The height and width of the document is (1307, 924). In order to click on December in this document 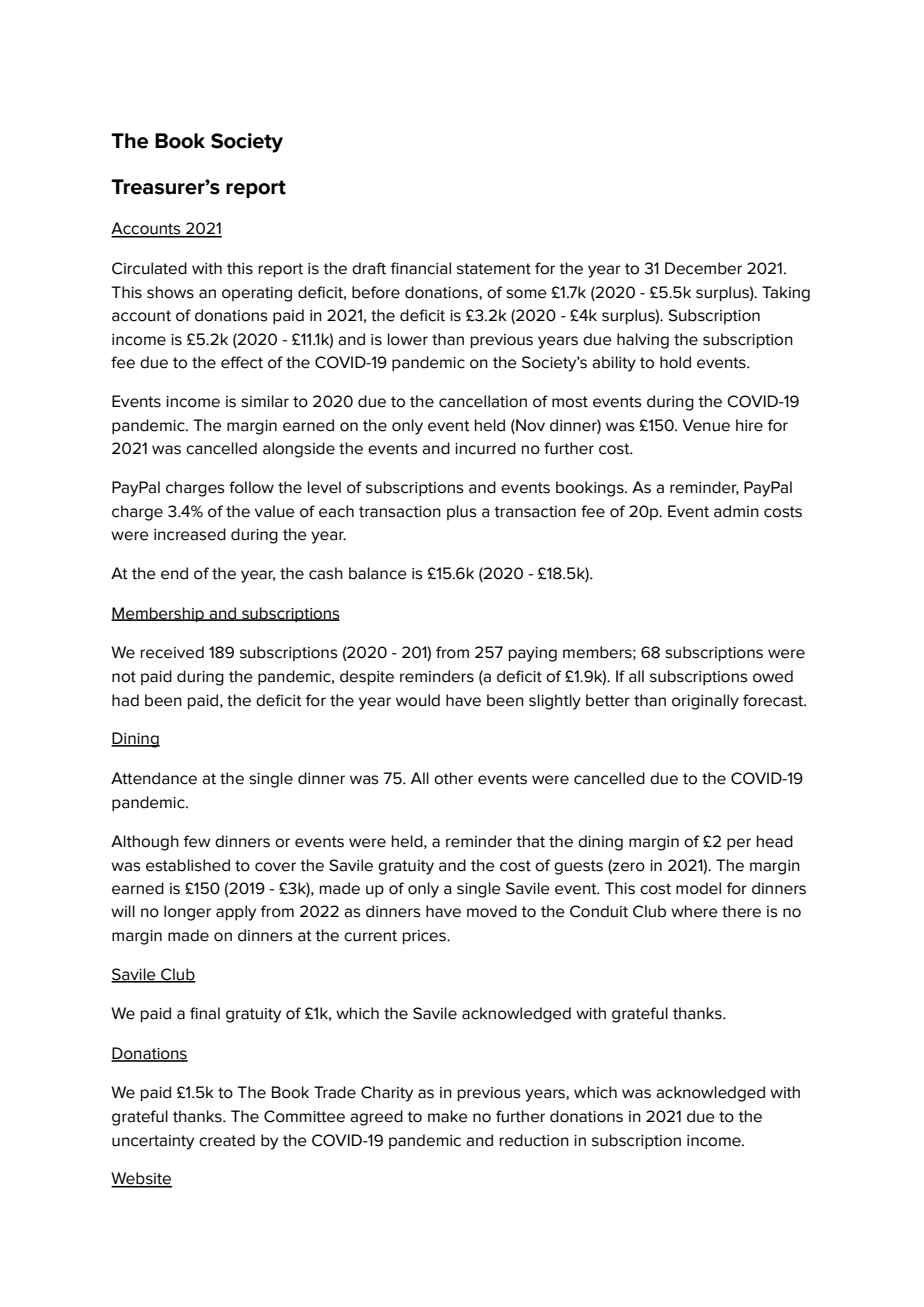, I will do `click(703, 268)`.
